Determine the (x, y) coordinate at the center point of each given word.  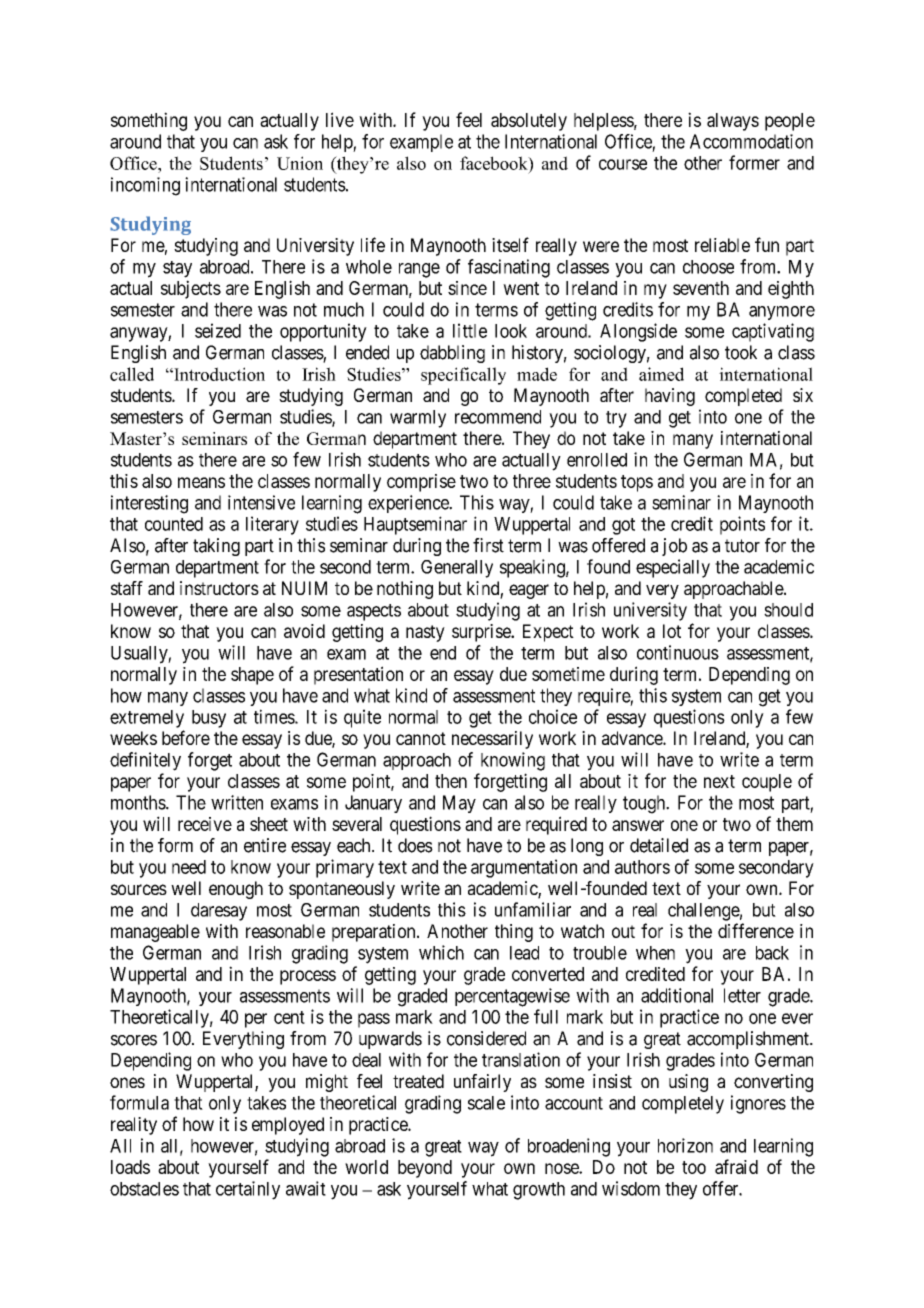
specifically (463, 376)
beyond (425, 1169)
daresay (219, 912)
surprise (482, 633)
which (441, 952)
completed (743, 397)
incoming (145, 186)
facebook (495, 163)
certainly (248, 1190)
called (132, 374)
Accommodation (751, 141)
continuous (678, 652)
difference (756, 930)
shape (252, 676)
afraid (736, 1166)
